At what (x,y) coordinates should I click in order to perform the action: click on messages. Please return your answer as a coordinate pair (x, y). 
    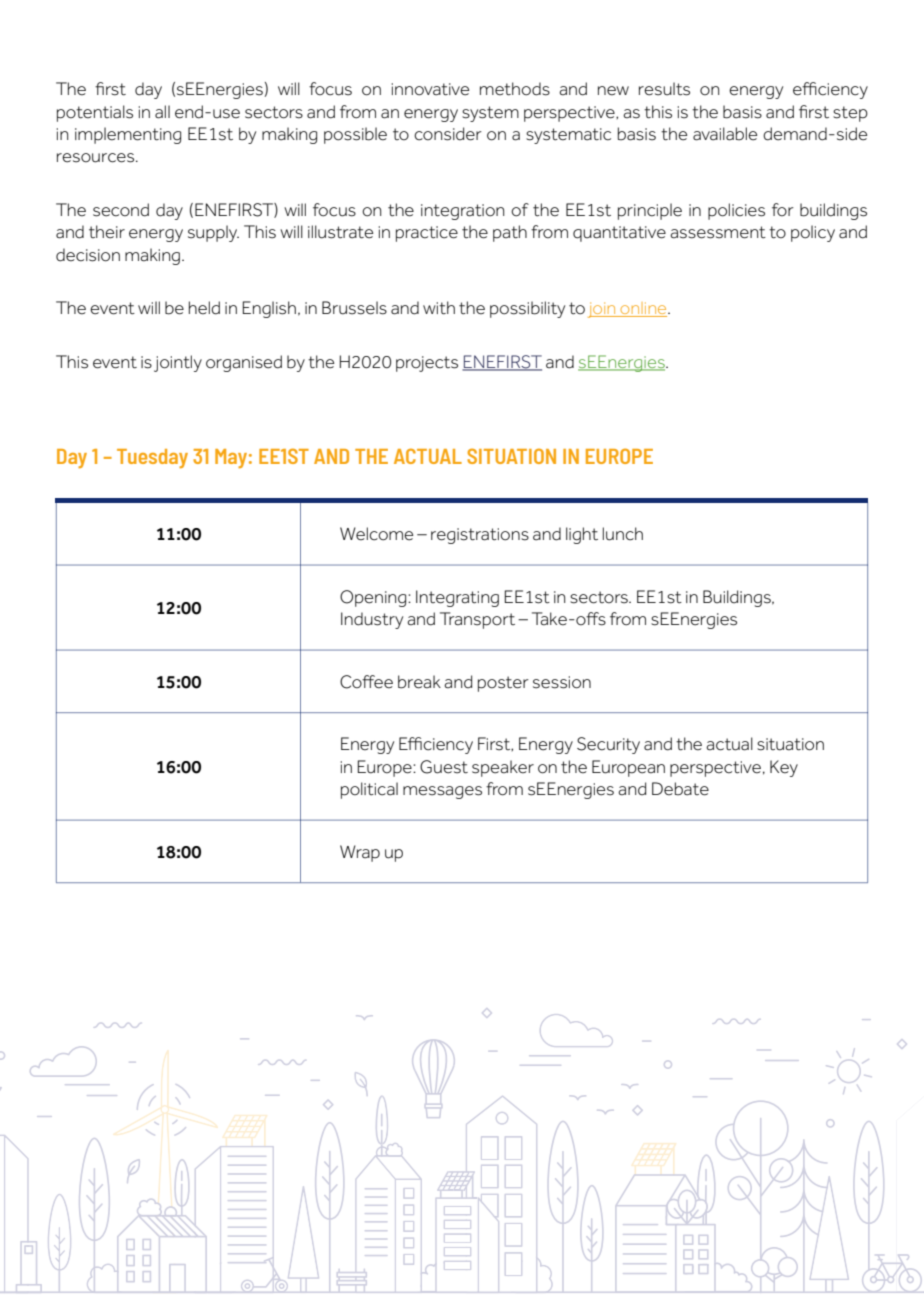
    Looking at the image, I should click on (442, 792).
